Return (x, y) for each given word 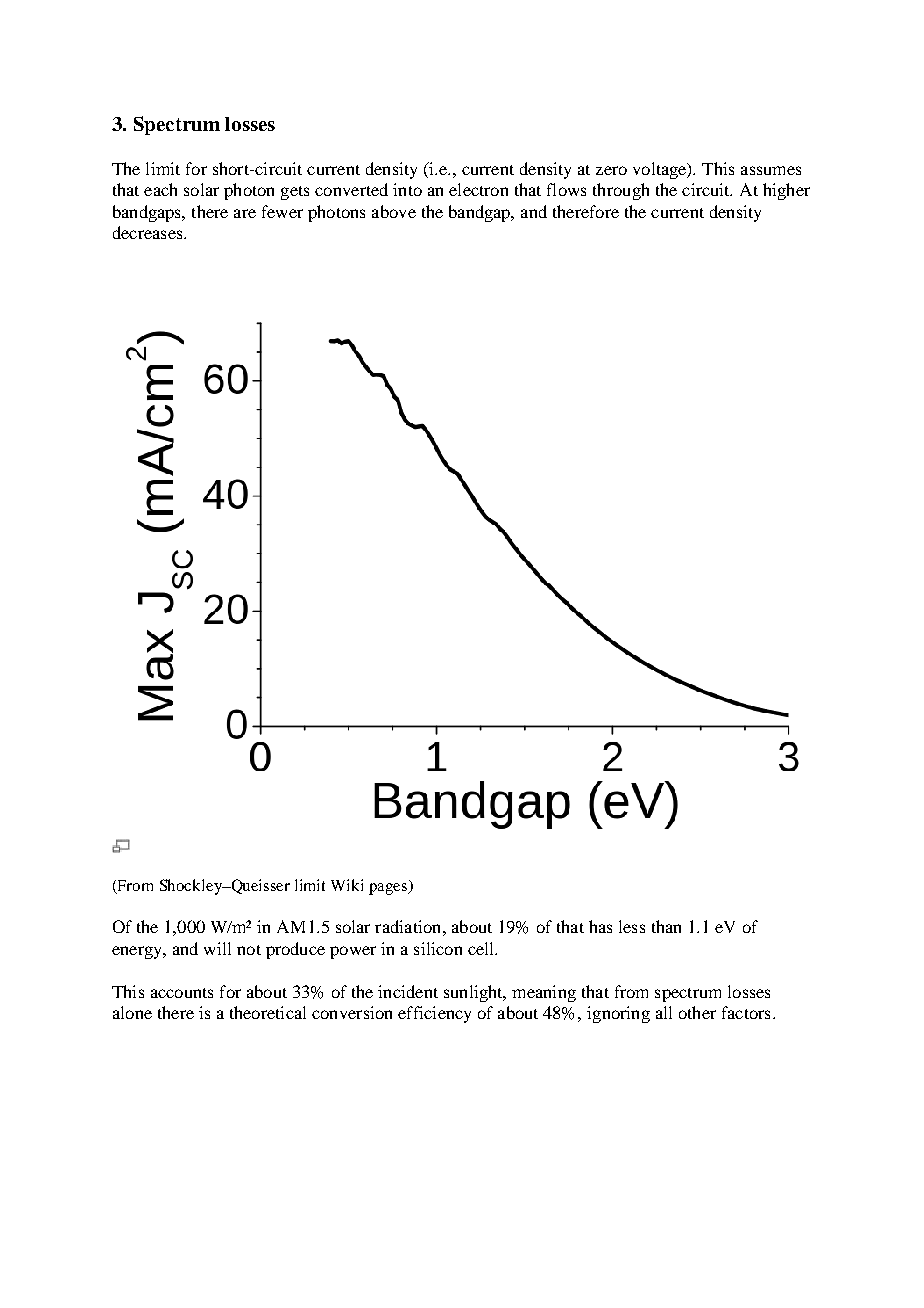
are (245, 213)
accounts (182, 993)
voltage (661, 170)
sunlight (474, 993)
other (697, 1012)
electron (478, 189)
